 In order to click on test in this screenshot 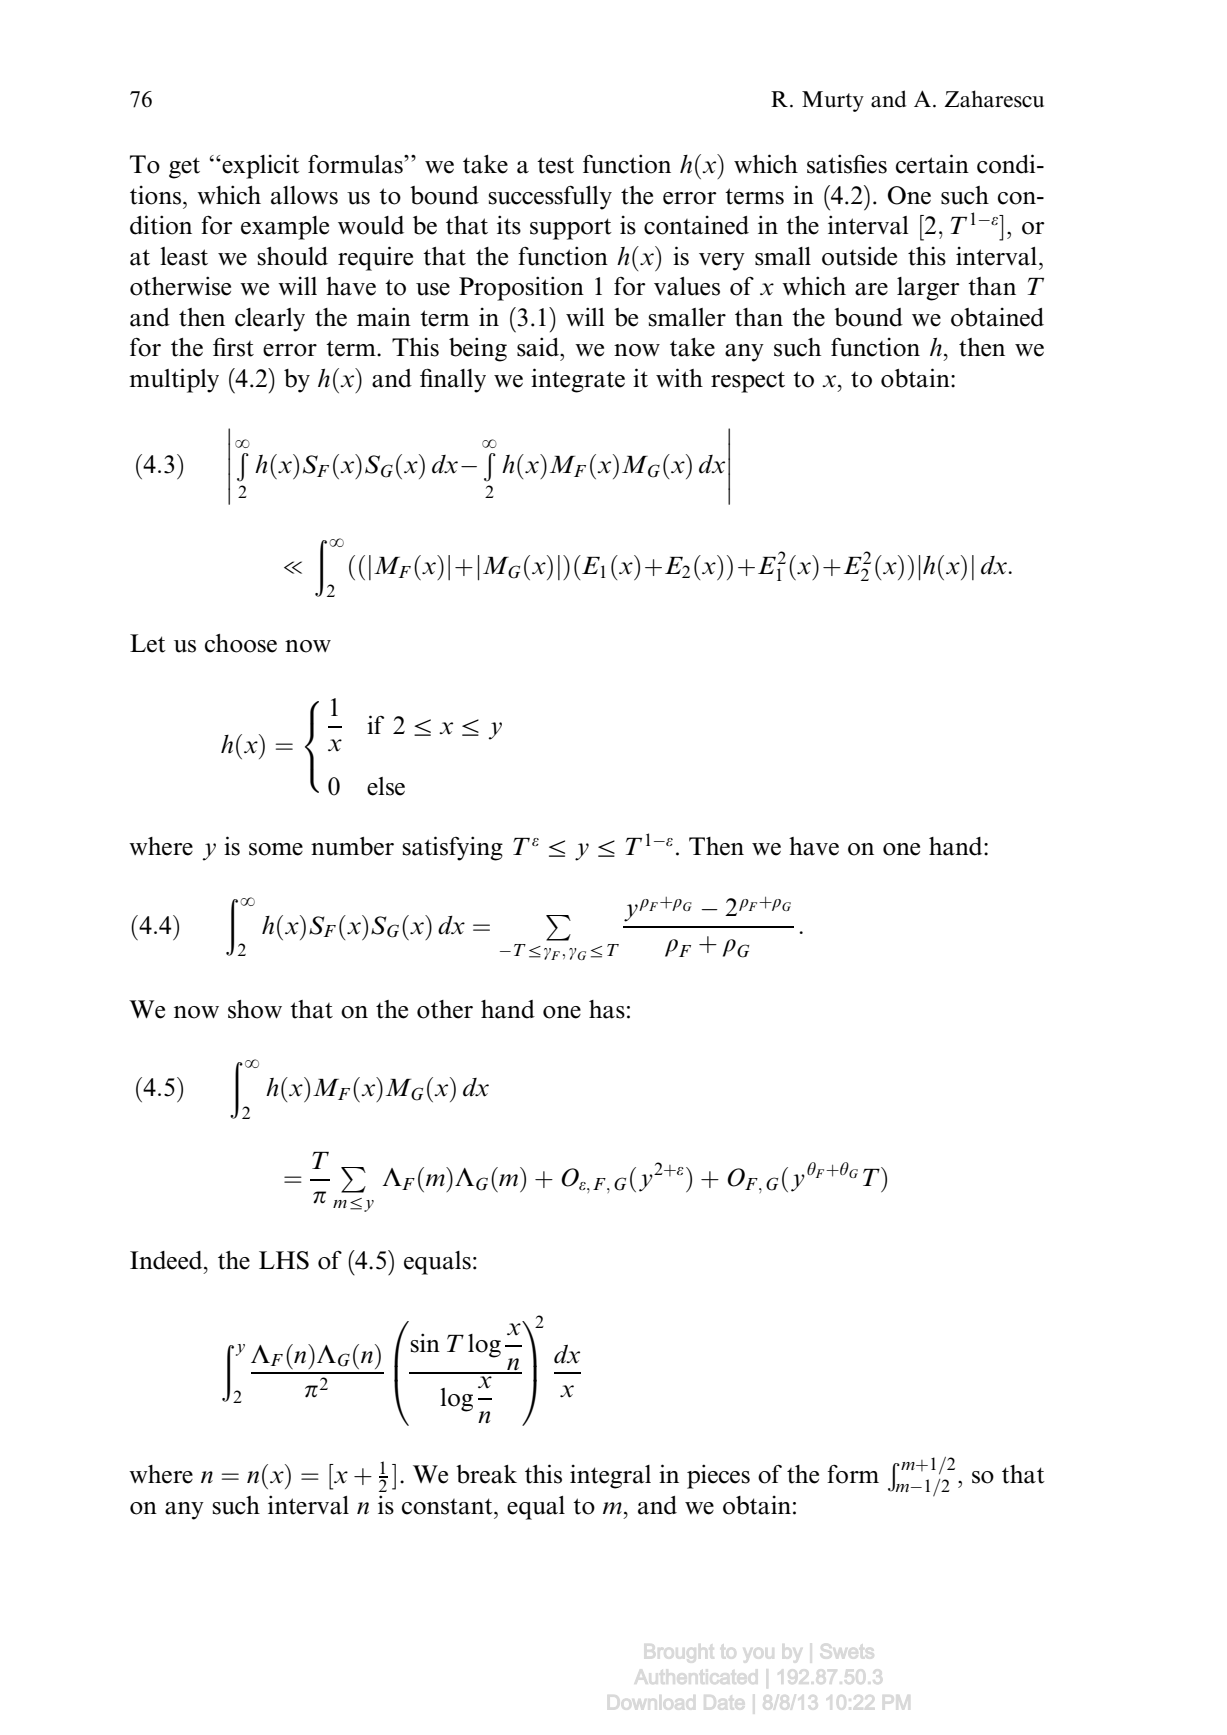, I will do `click(555, 165)`.
